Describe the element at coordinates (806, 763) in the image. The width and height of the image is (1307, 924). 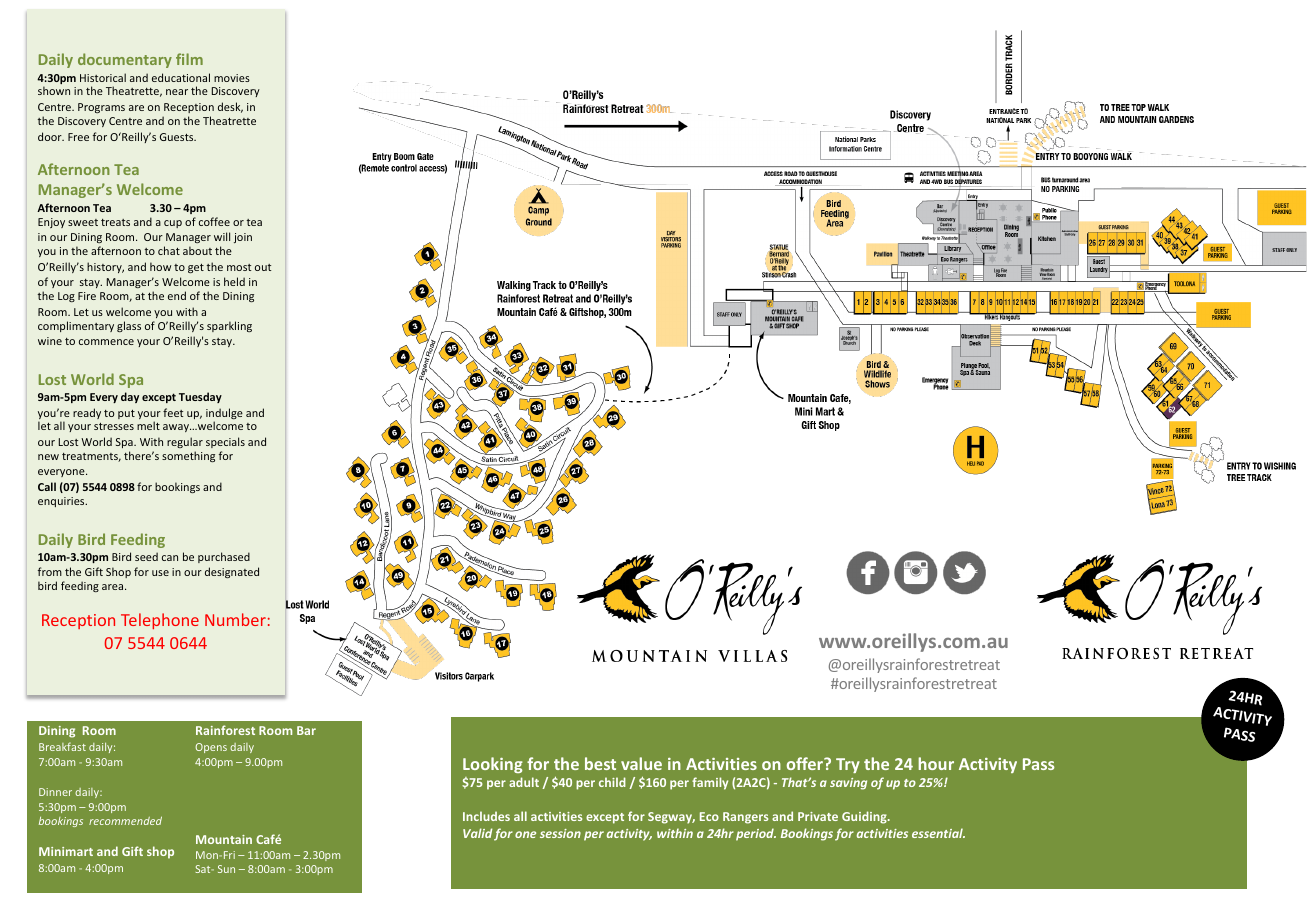
I see `offer` at that location.
